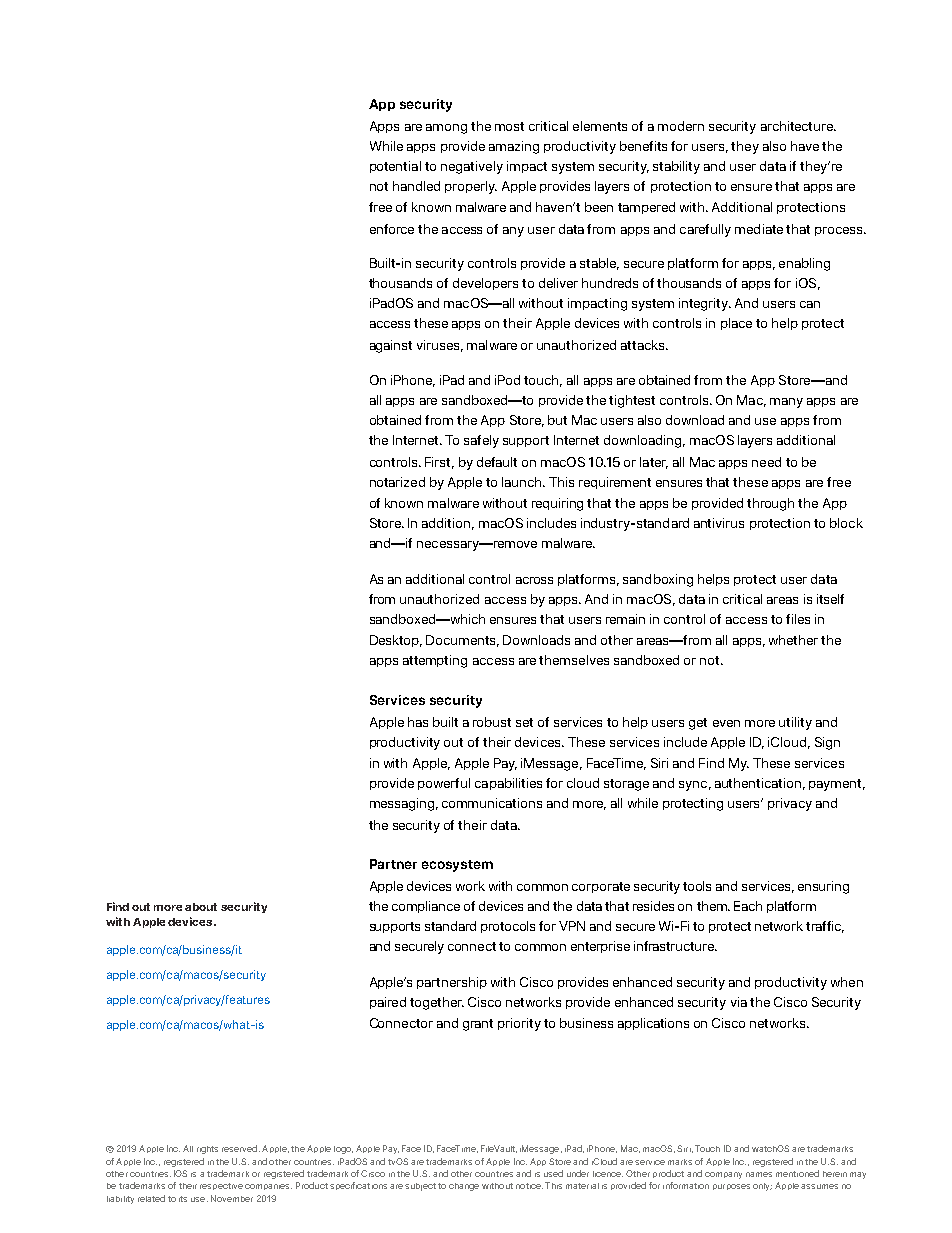  What do you see at coordinates (395, 167) in the screenshot?
I see `potential` at bounding box center [395, 167].
